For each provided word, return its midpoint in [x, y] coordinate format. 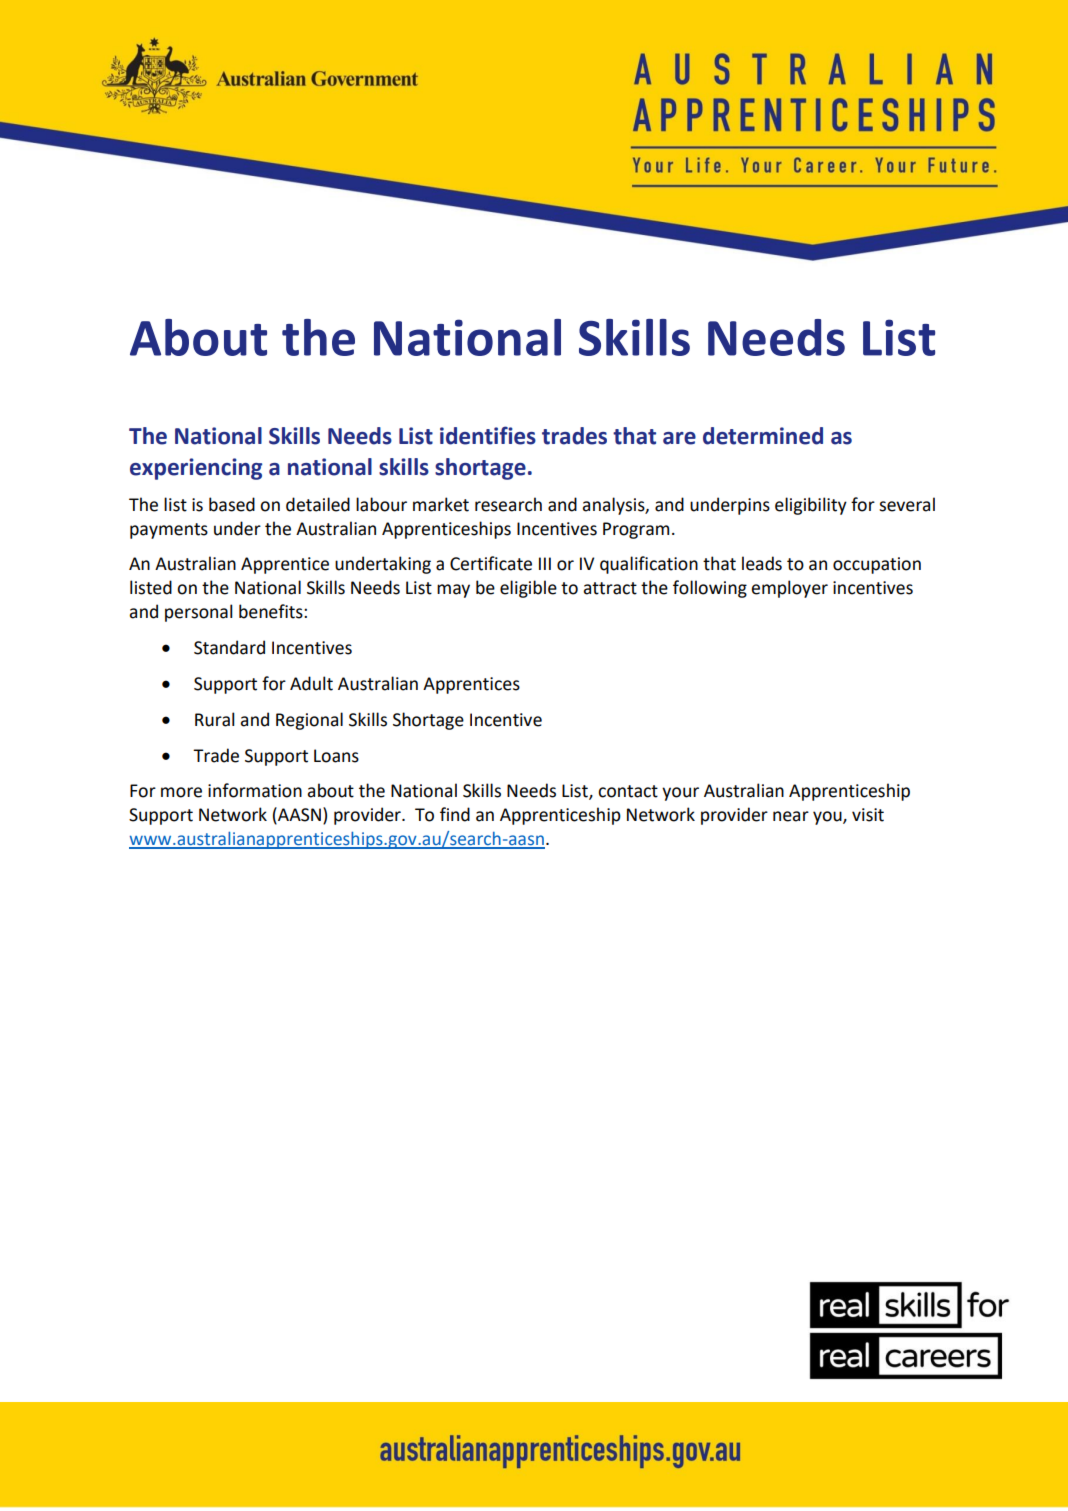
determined [763, 436]
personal [199, 613]
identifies [488, 435]
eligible [528, 589]
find [455, 814]
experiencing [196, 469]
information [255, 790]
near [791, 816]
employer [789, 589]
